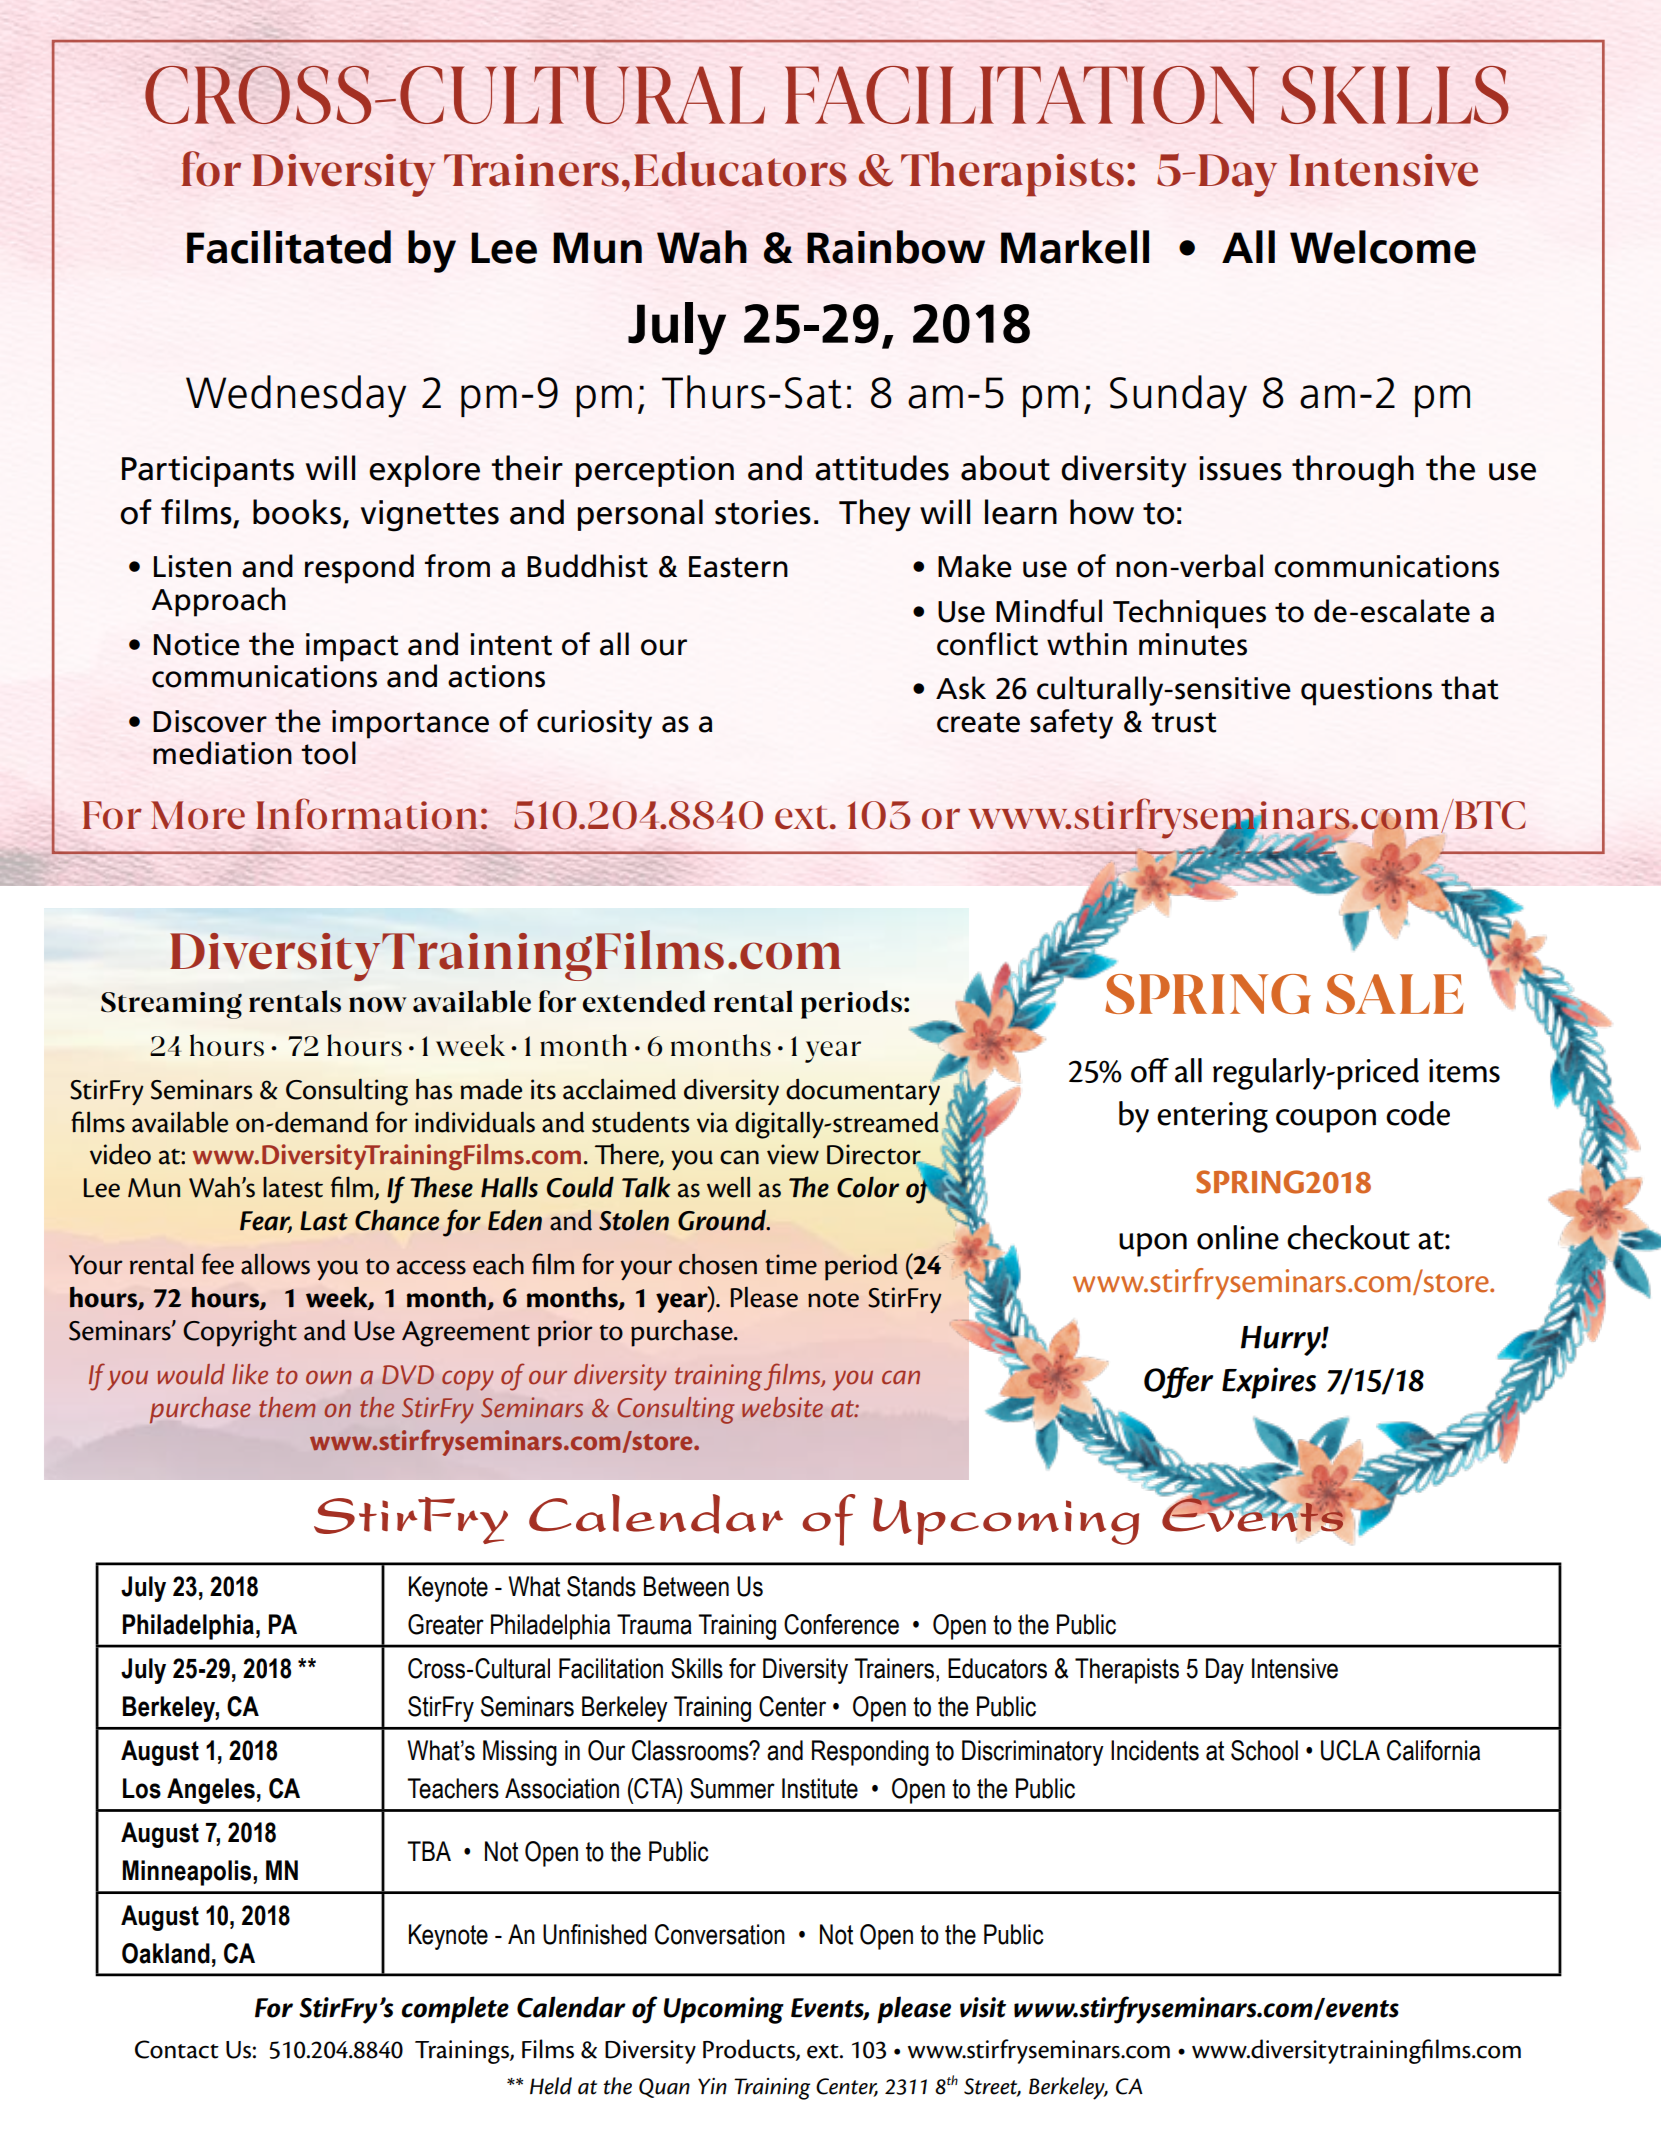 Image resolution: width=1661 pixels, height=2150 pixels. Describe the element at coordinates (793, 1154) in the screenshot. I see `view` at that location.
